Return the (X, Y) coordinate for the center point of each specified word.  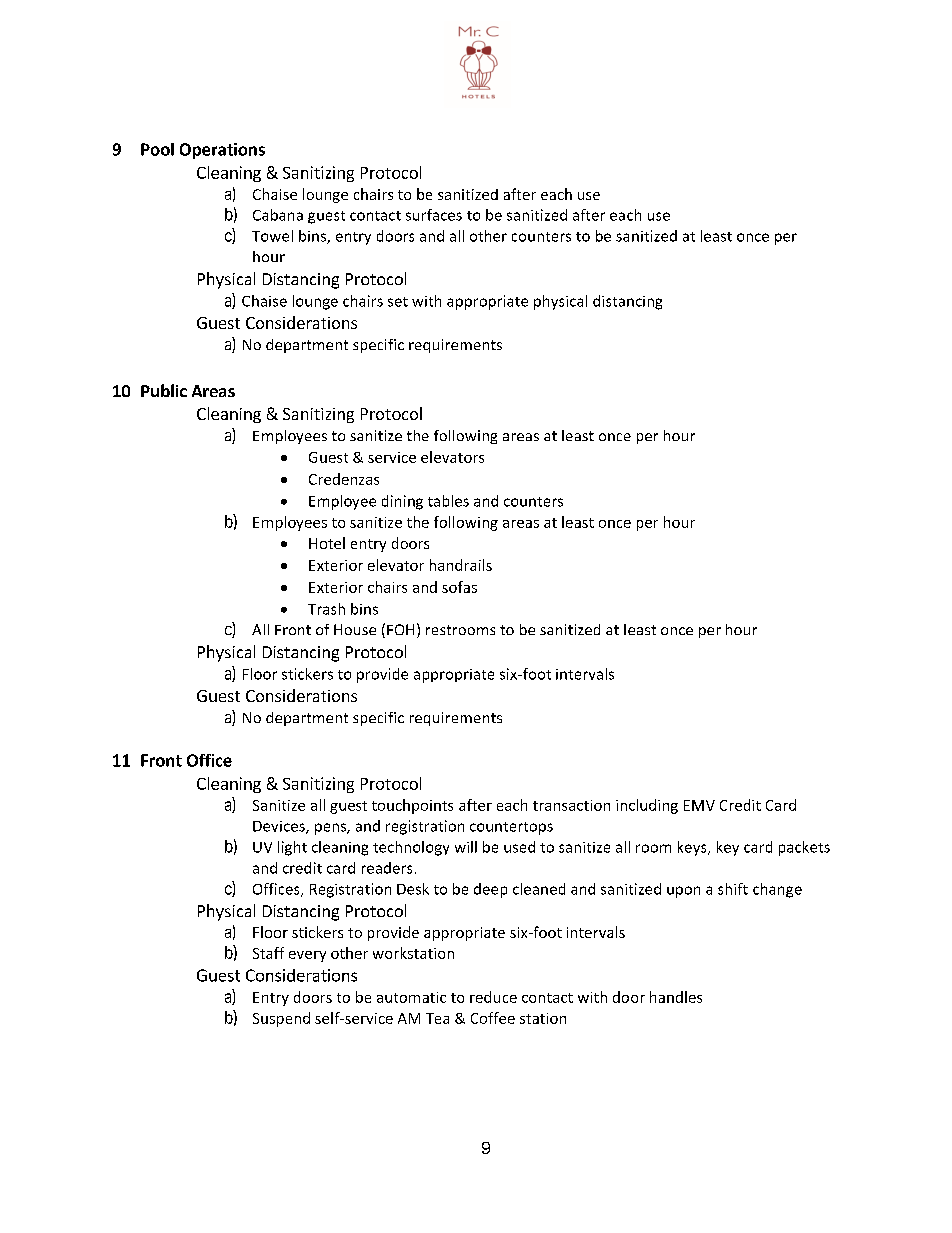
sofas (459, 587)
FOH (400, 629)
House (355, 629)
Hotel (327, 543)
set (398, 302)
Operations (222, 151)
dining (402, 502)
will (466, 847)
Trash (326, 609)
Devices (280, 827)
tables (448, 501)
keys (693, 848)
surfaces (434, 215)
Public (164, 390)
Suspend (281, 1019)
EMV (699, 805)
